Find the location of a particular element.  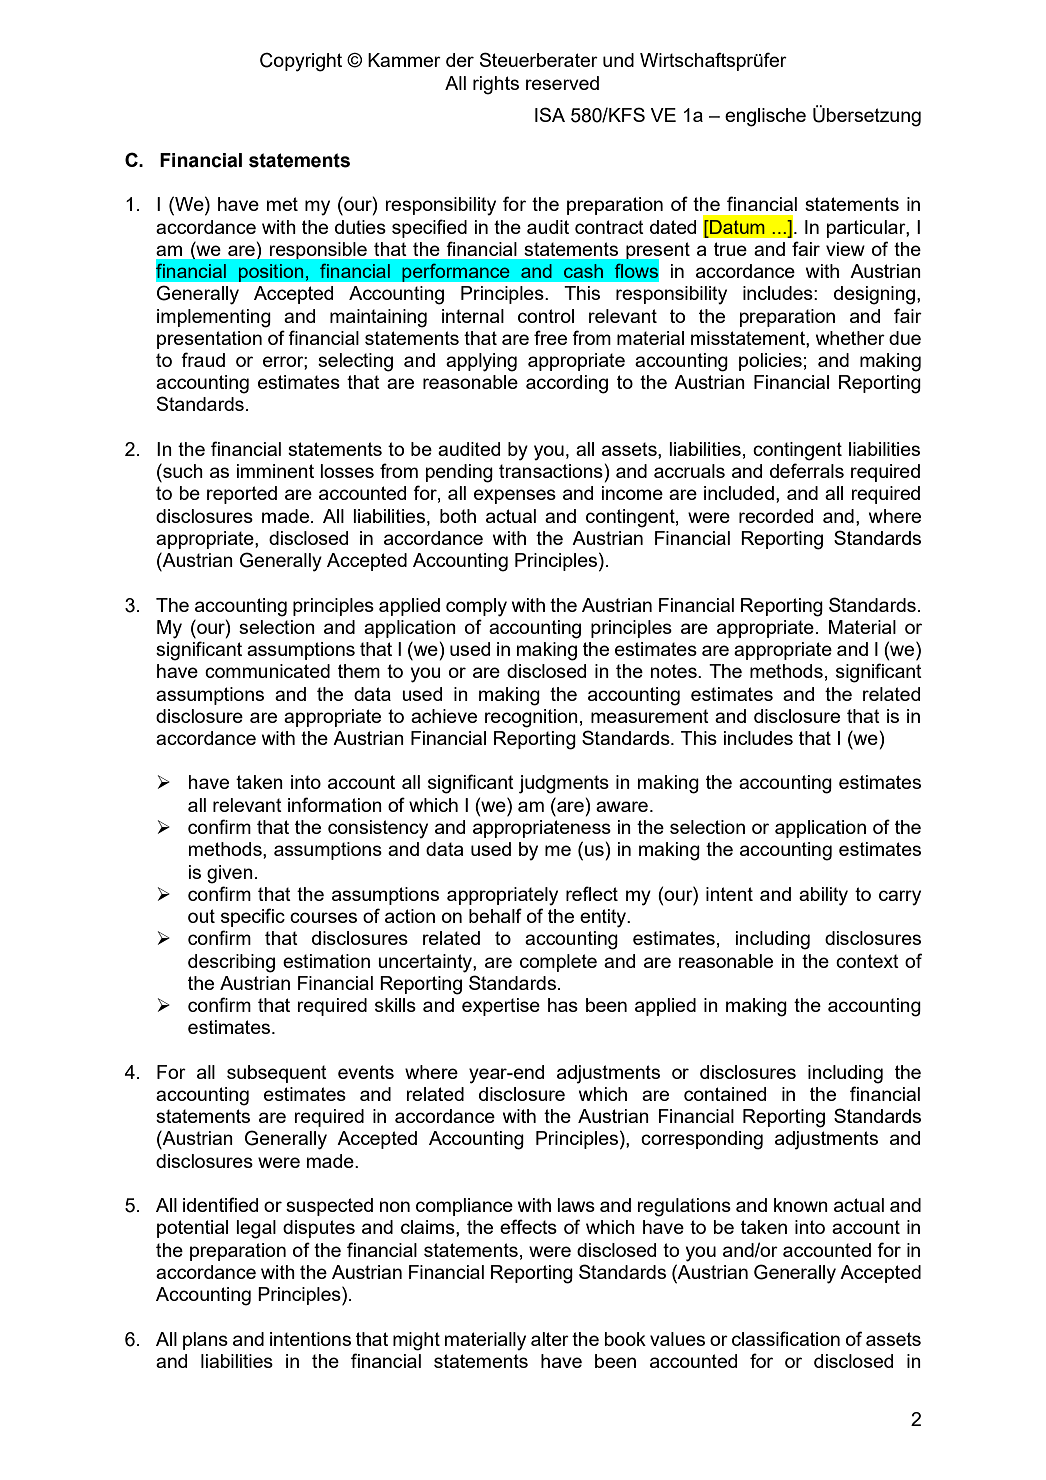

Copyright is located at coordinates (301, 62).
